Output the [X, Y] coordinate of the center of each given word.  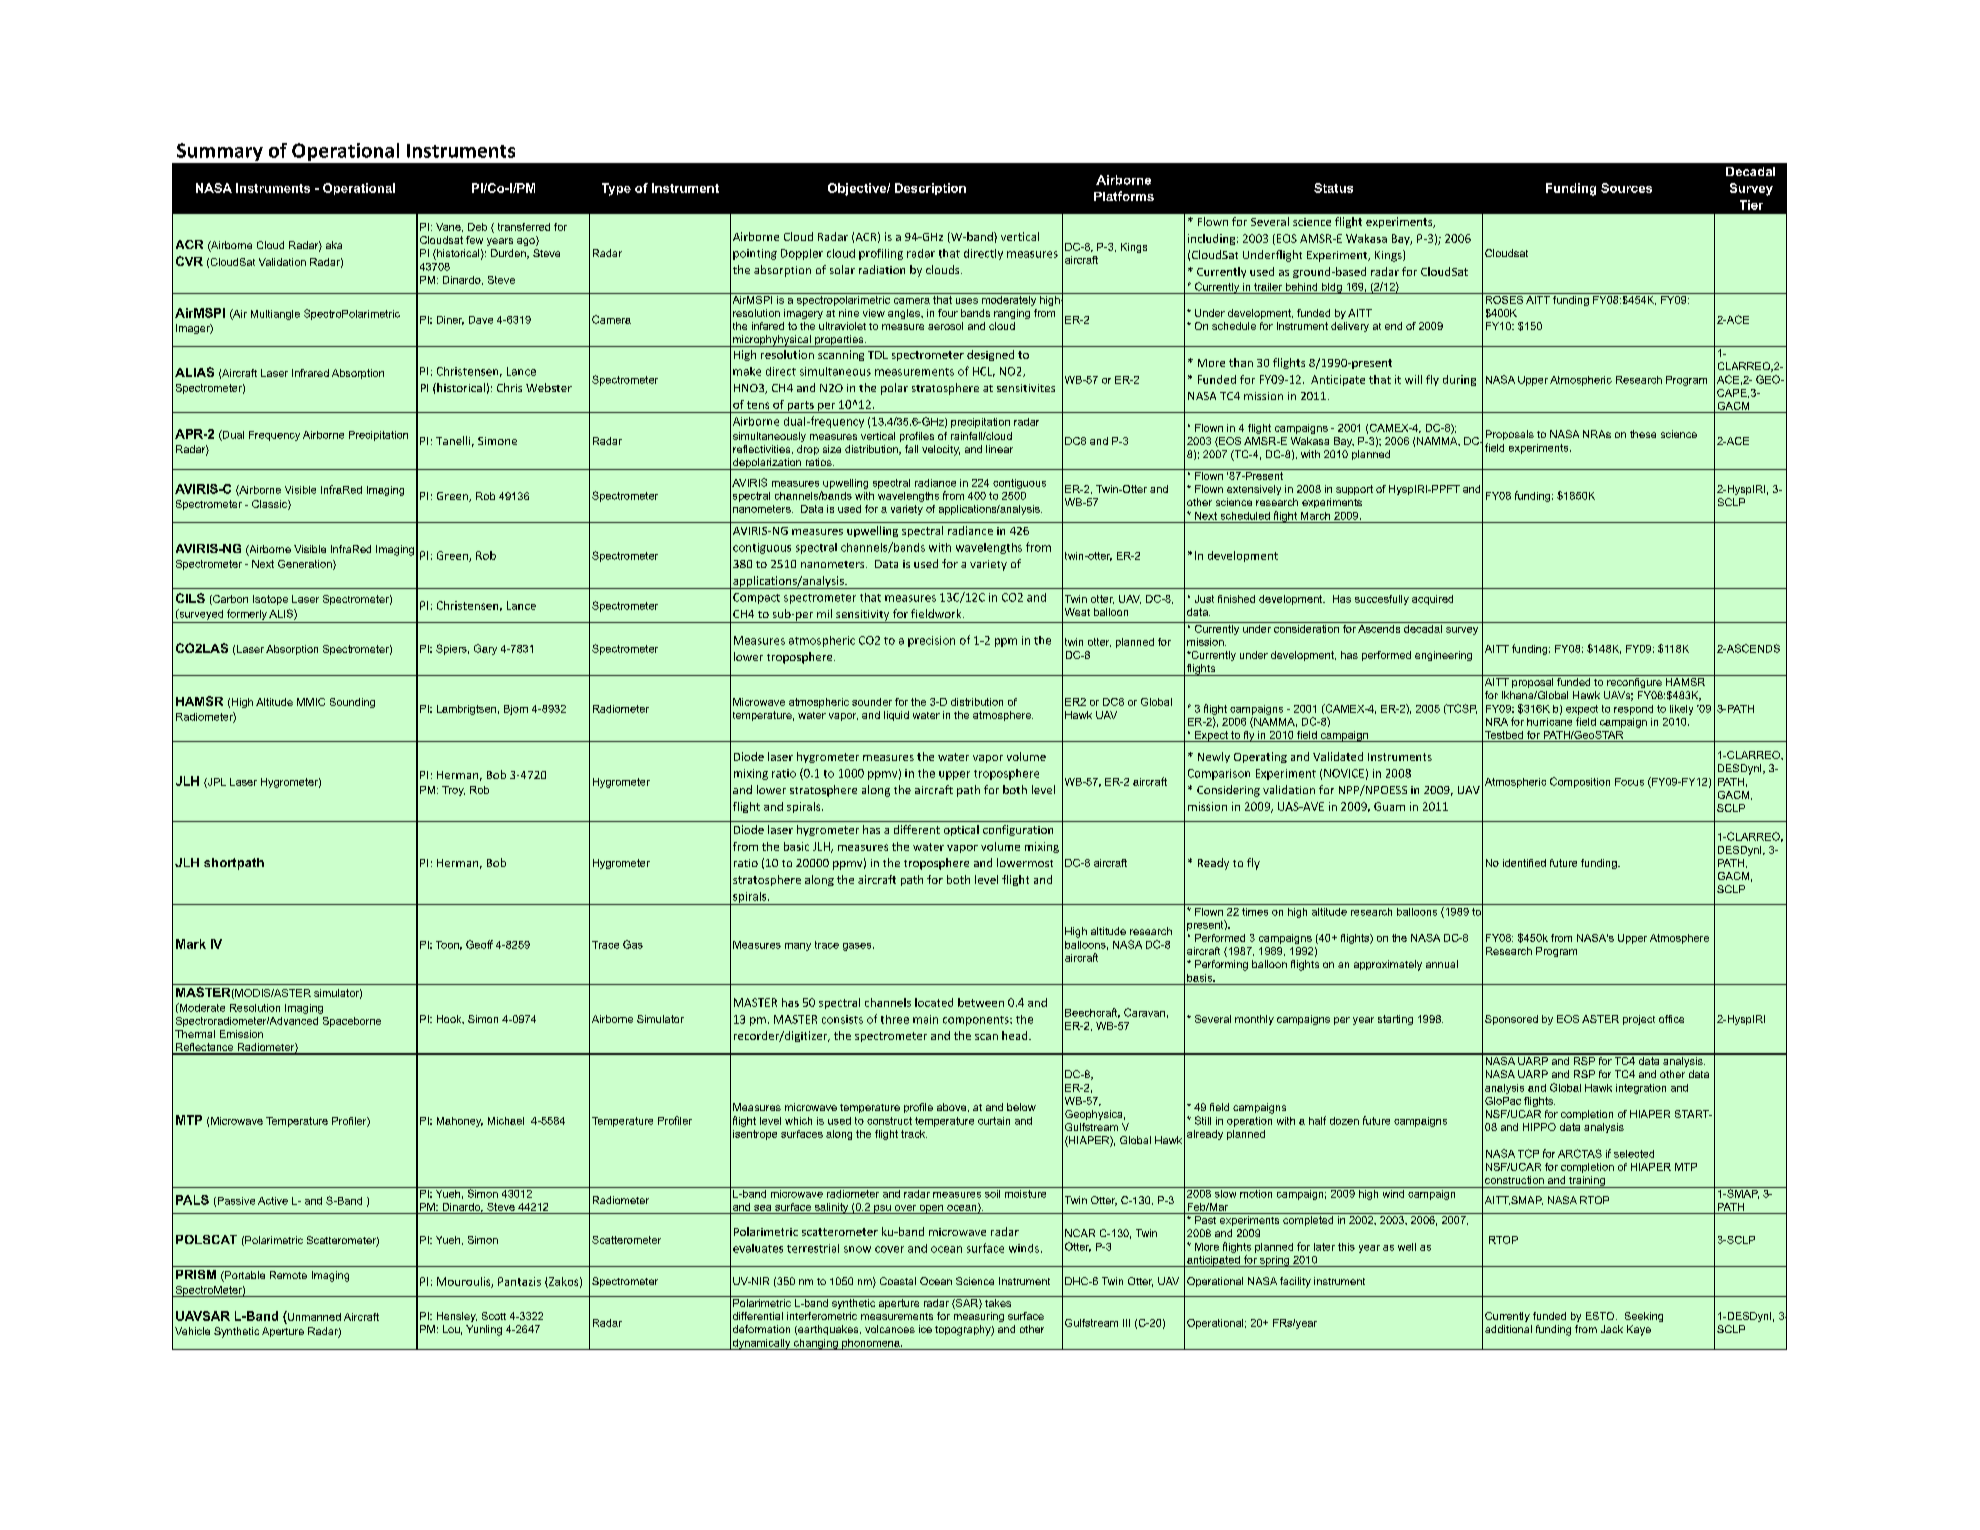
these [1643, 434]
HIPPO [1539, 1127]
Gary [485, 649]
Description [930, 189]
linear [999, 449]
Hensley [457, 1317]
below [1021, 1107]
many [798, 947]
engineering [1443, 656]
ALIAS [194, 372]
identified [1524, 863]
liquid [896, 716]
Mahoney [460, 1122]
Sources [1626, 188]
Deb [477, 227]
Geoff [479, 944]
